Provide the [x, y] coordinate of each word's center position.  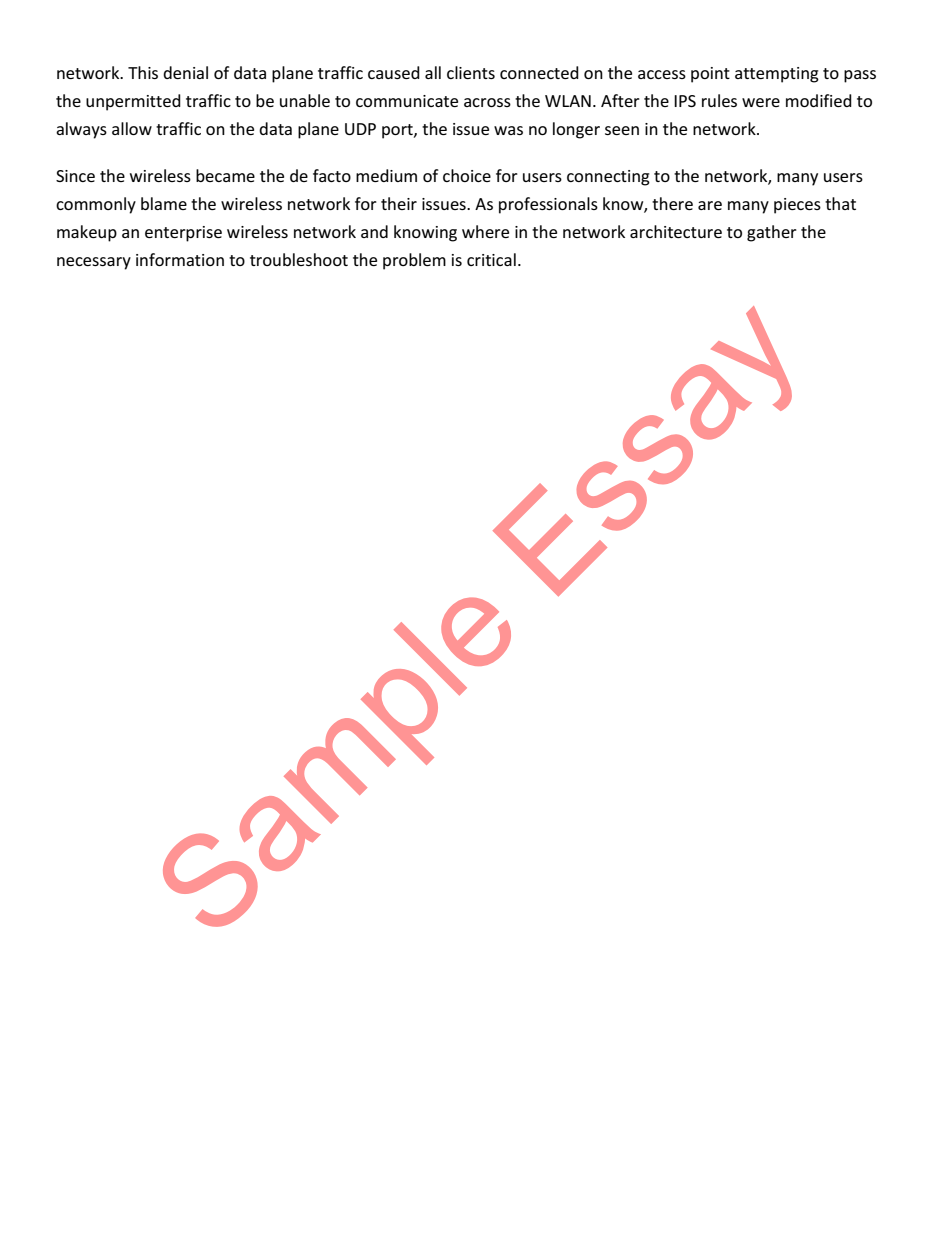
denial [185, 72]
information [180, 259]
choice [467, 175]
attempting [777, 75]
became [225, 175]
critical [491, 259]
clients [471, 72]
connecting [608, 178]
